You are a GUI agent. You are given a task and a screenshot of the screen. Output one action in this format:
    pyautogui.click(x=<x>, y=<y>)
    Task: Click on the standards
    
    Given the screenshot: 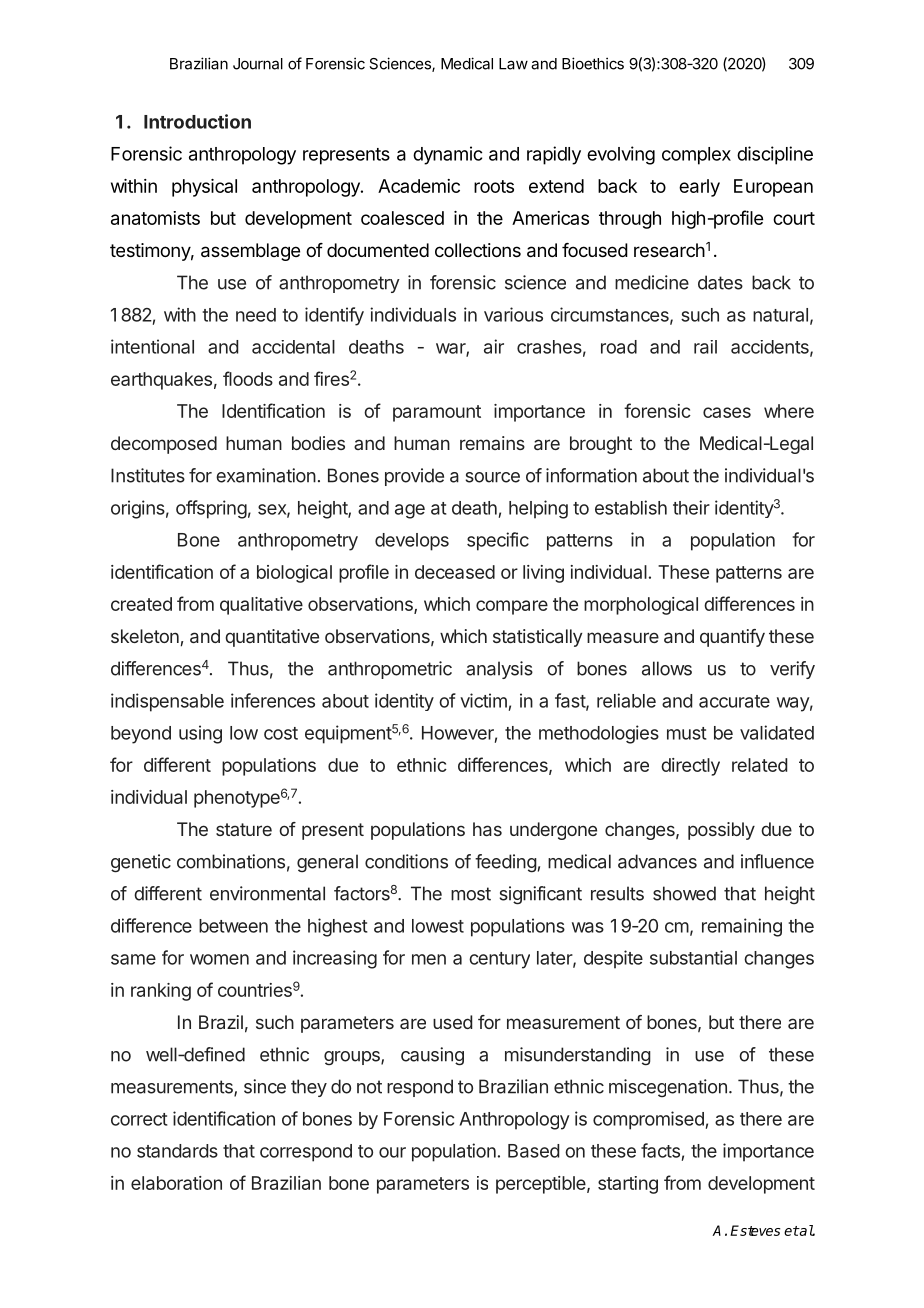 What is the action you would take?
    pyautogui.click(x=177, y=1151)
